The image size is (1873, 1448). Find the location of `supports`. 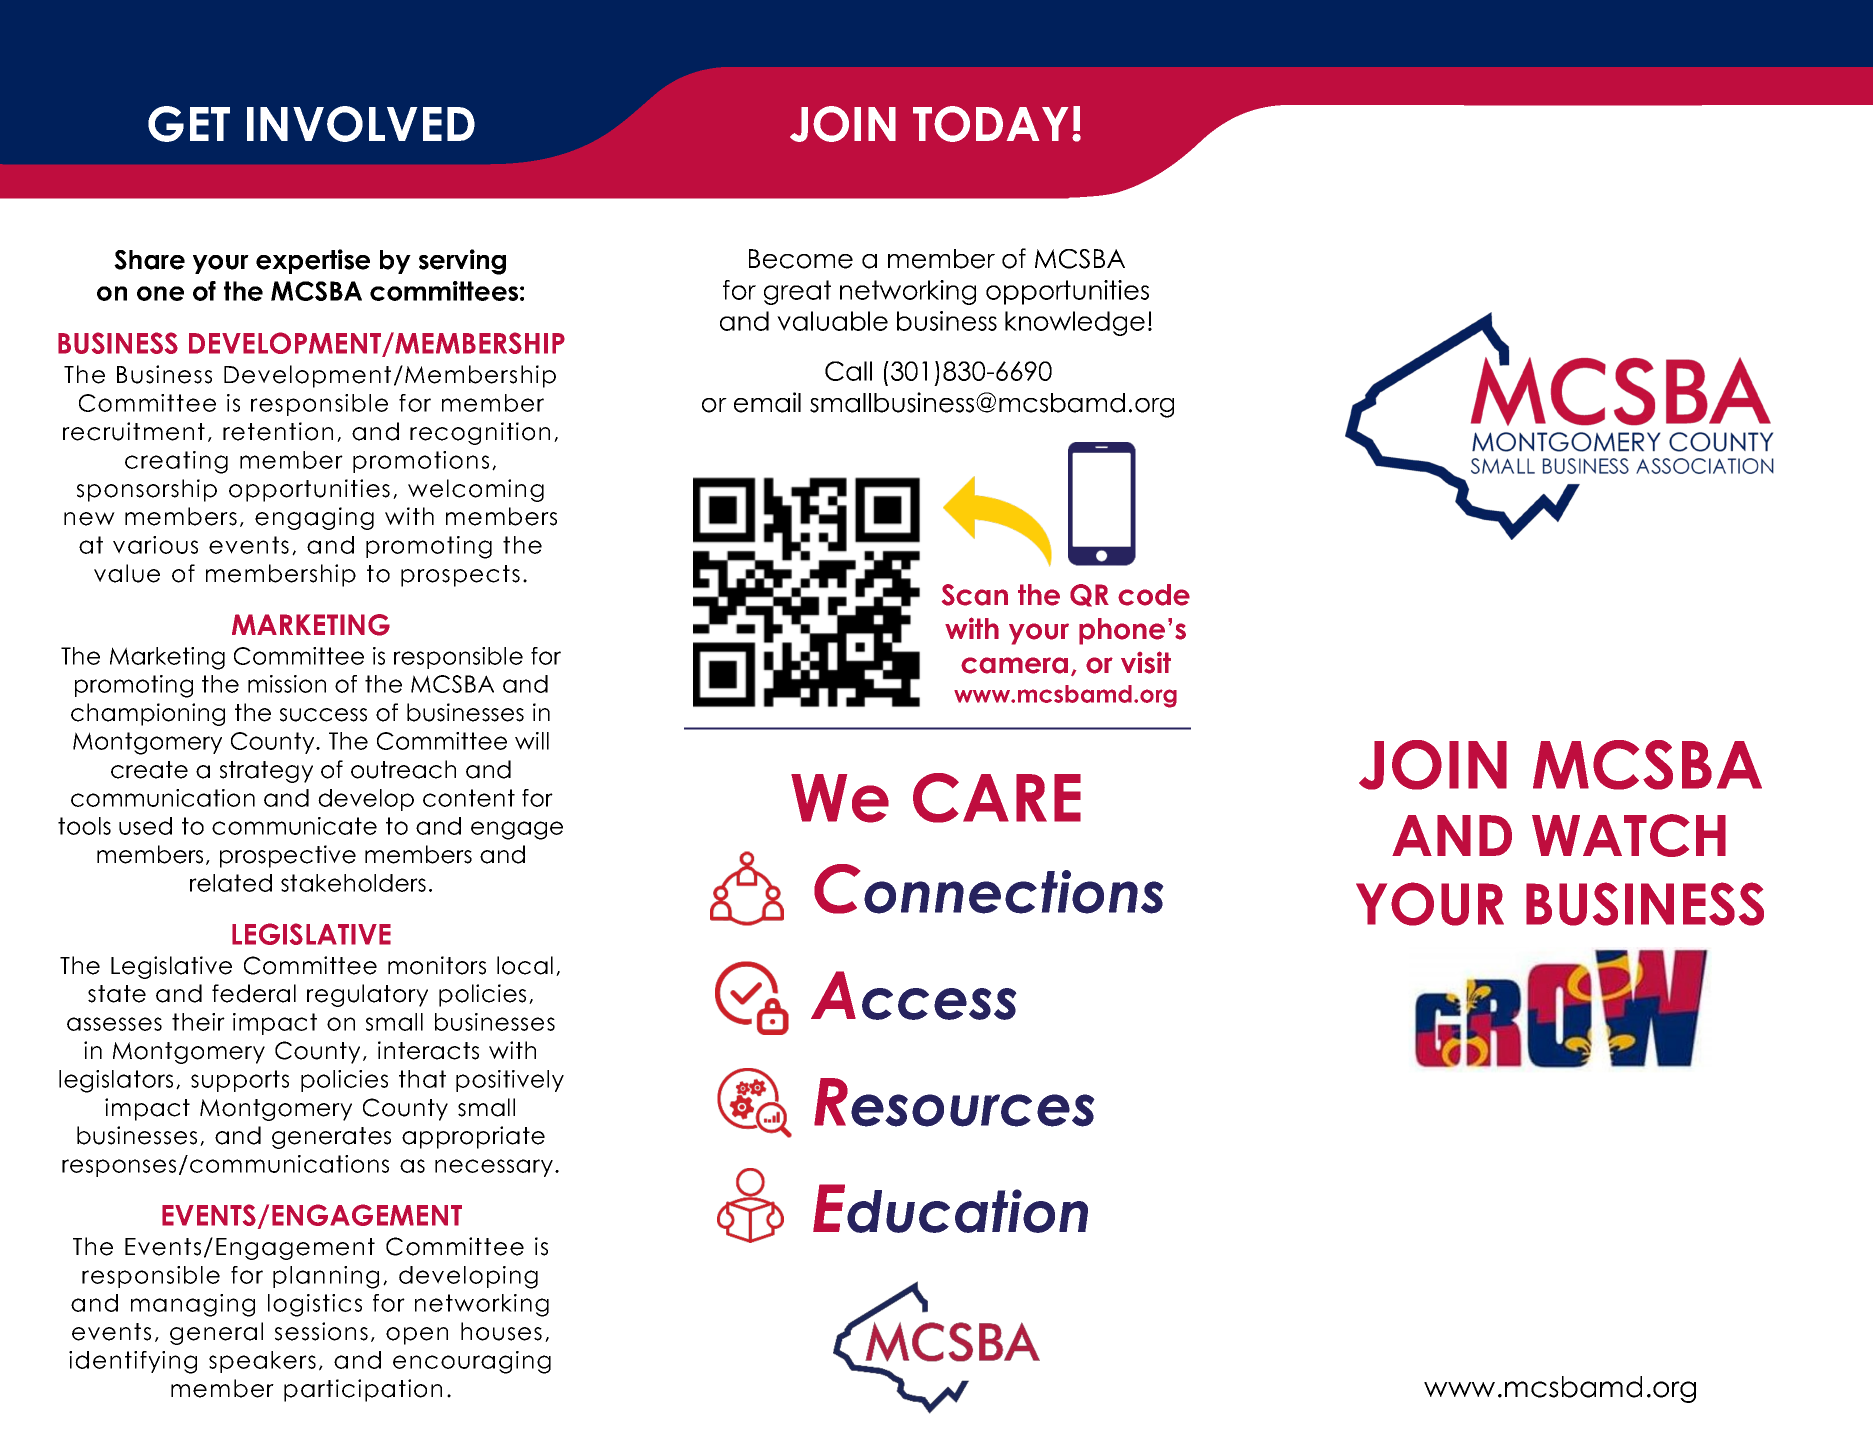

supports is located at coordinates (240, 1081).
